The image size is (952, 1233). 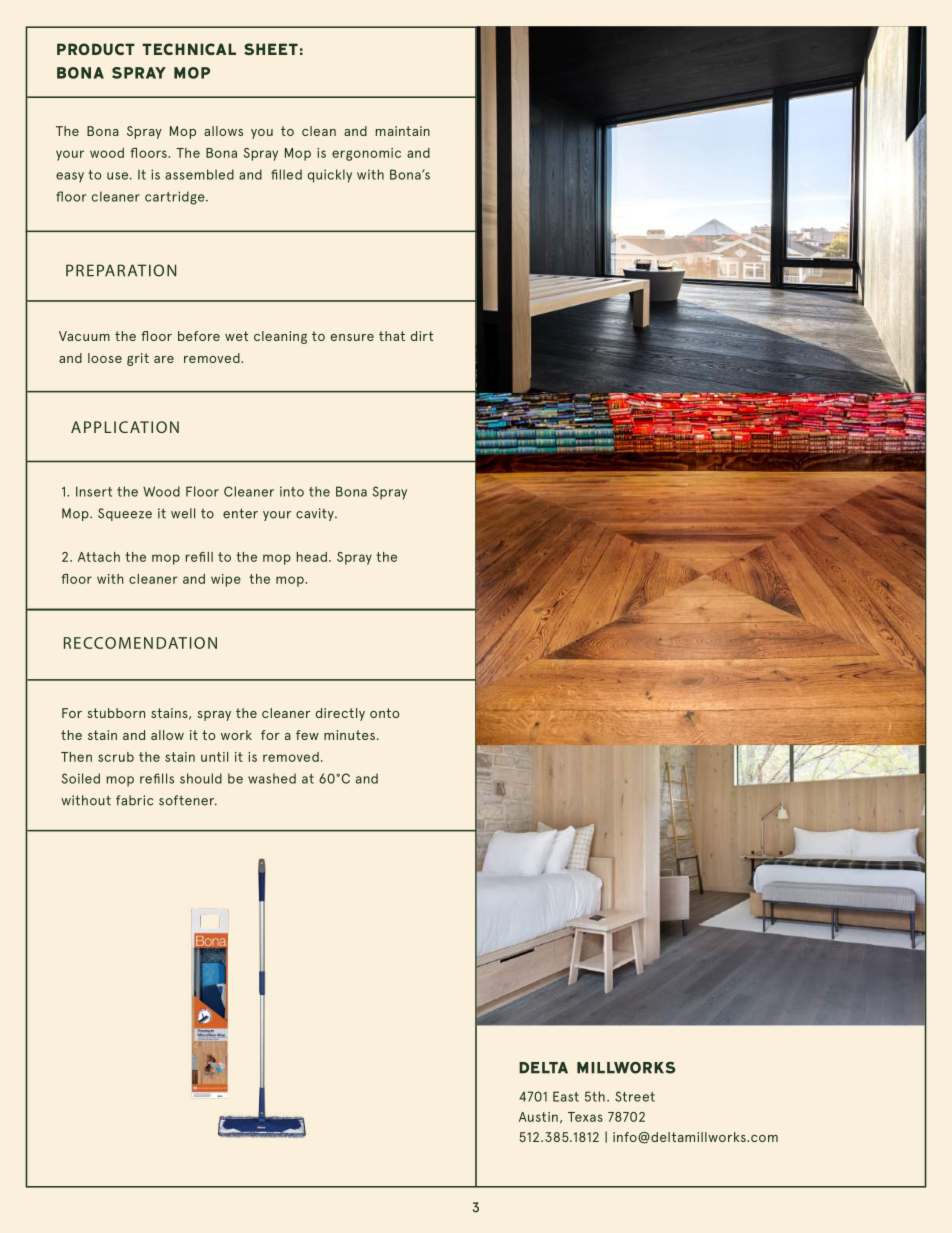 What do you see at coordinates (366, 154) in the screenshot?
I see `ergonomic` at bounding box center [366, 154].
